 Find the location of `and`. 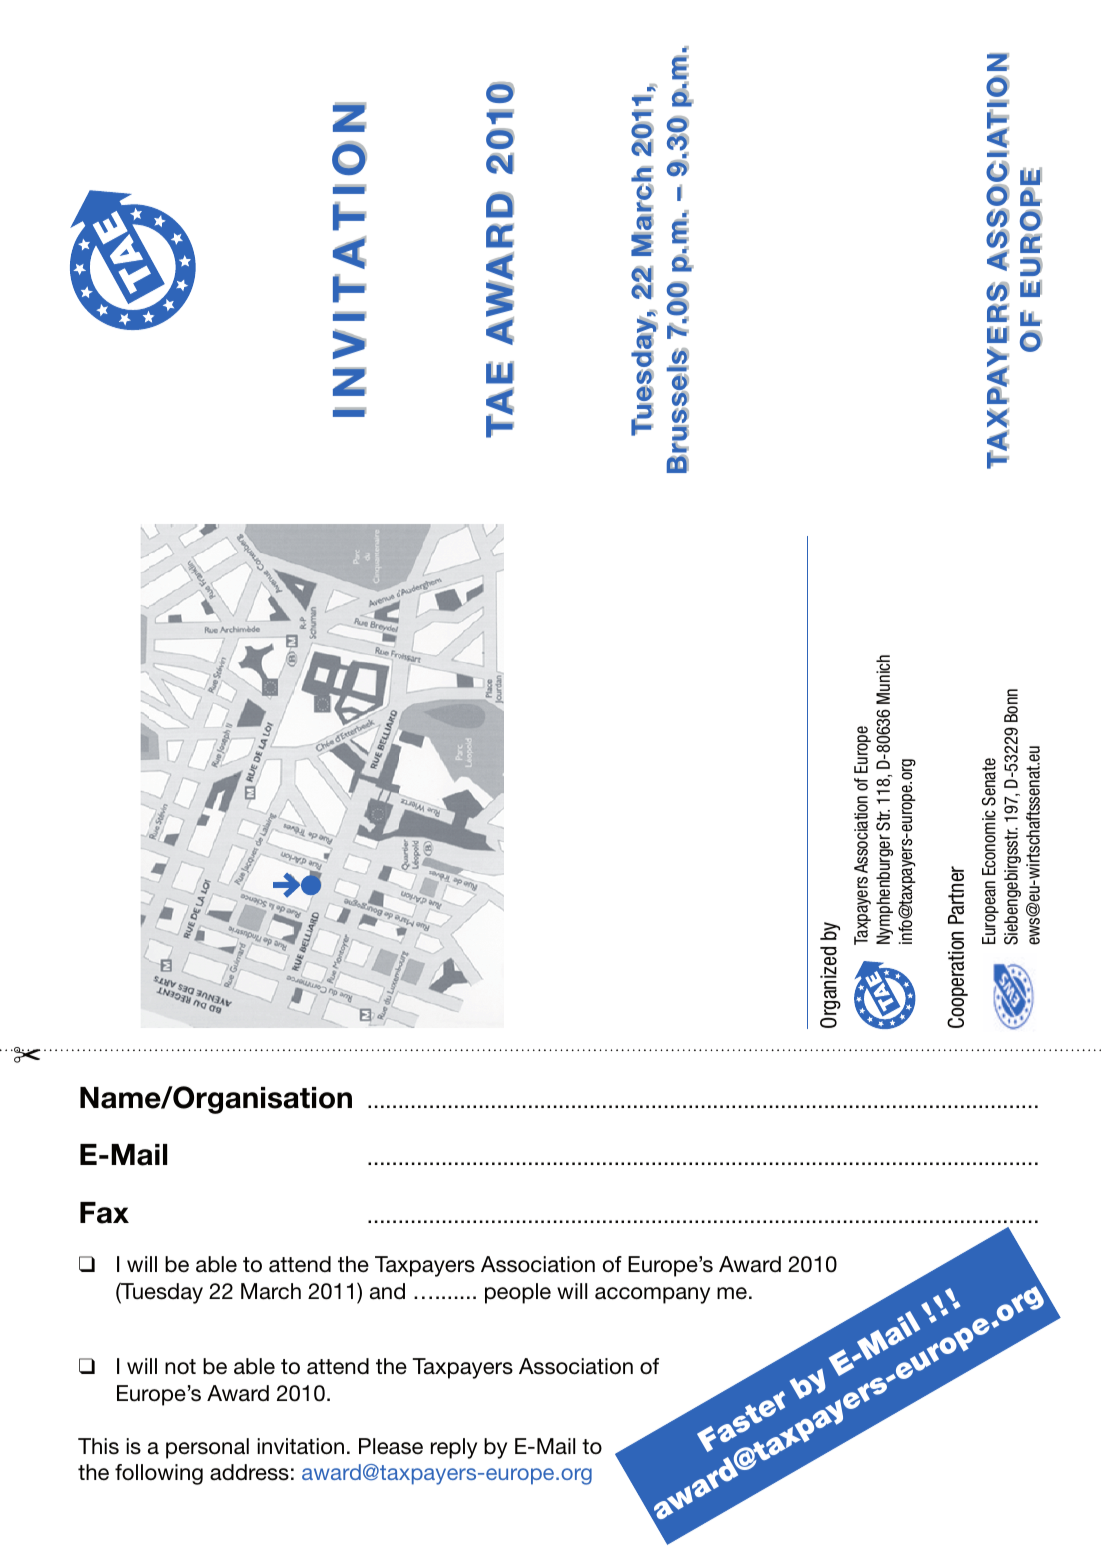

and is located at coordinates (387, 1291).
